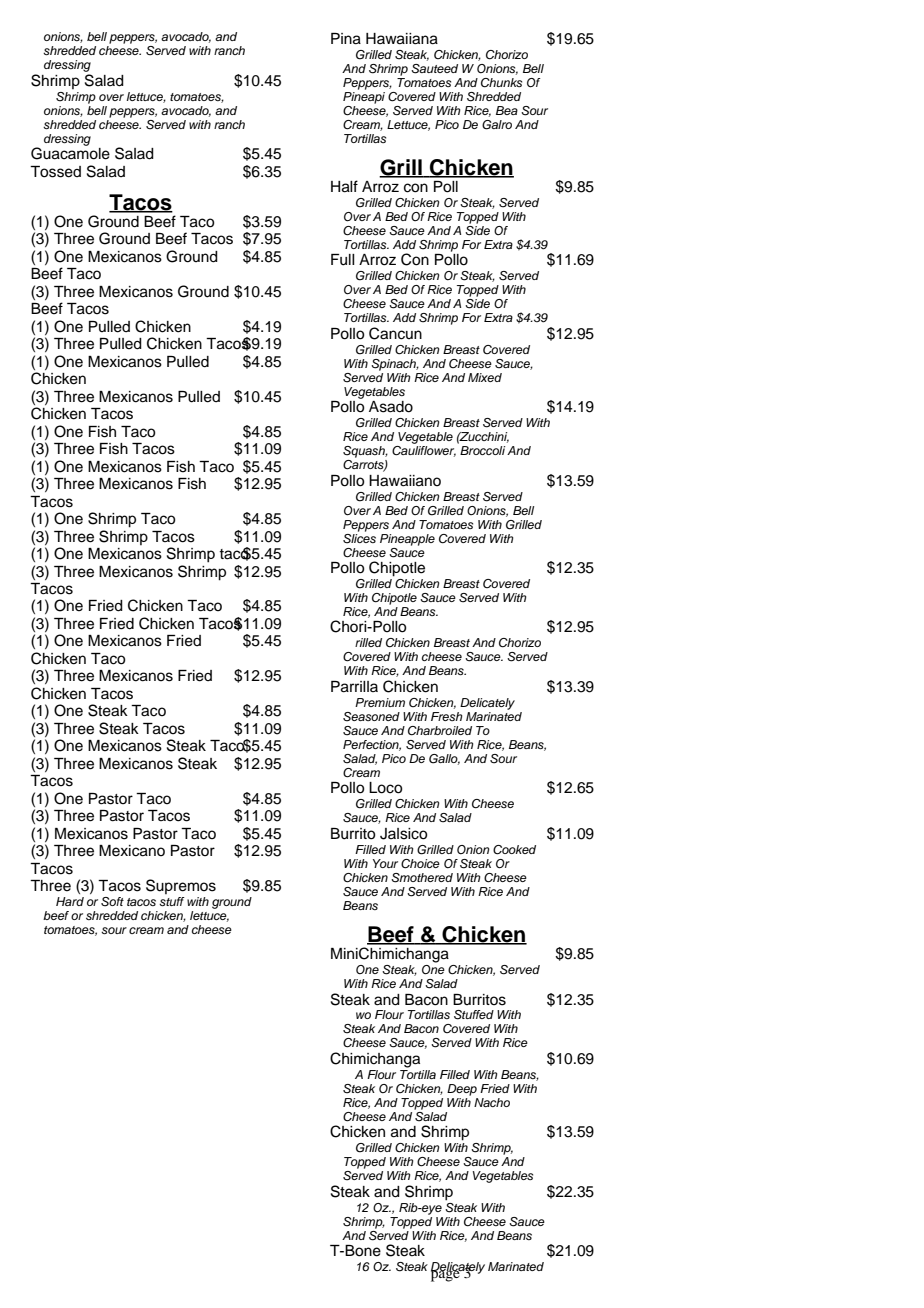 The width and height of the screenshot is (924, 1308). Describe the element at coordinates (371, 717) in the screenshot. I see `Seasoned` at that location.
